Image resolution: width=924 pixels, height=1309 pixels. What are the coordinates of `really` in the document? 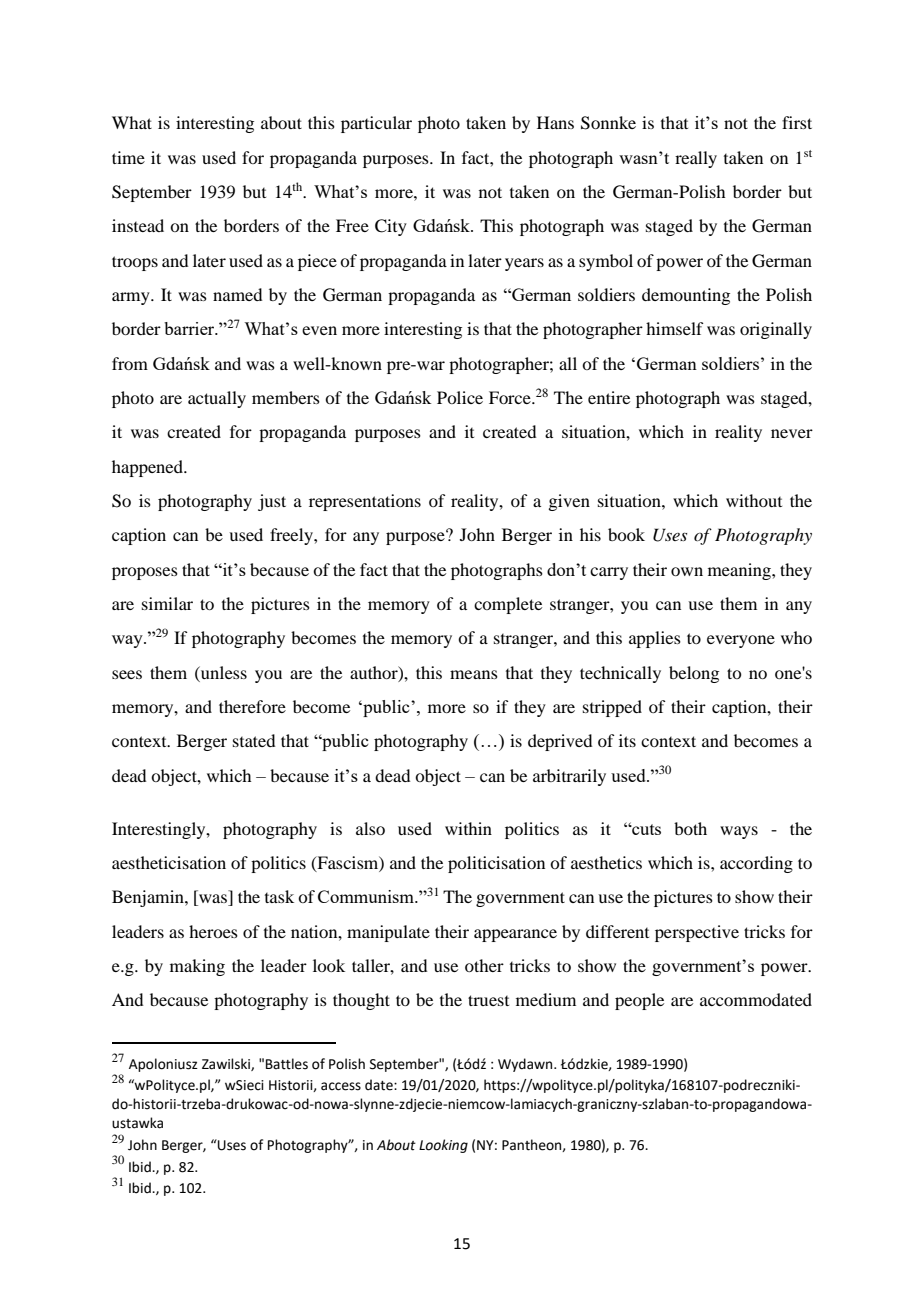 It's located at (696, 159).
